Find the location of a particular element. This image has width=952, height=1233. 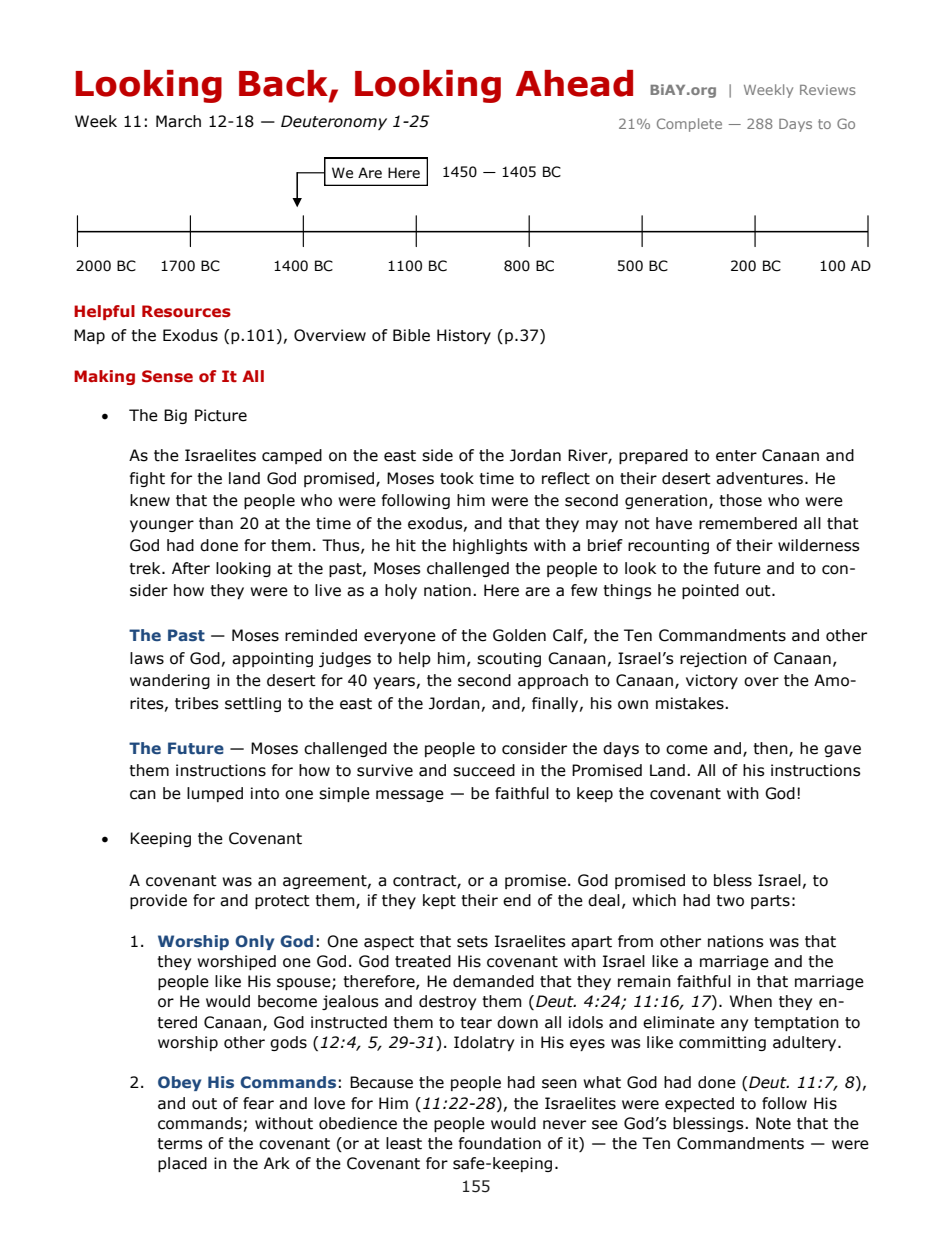

parts is located at coordinates (770, 902).
